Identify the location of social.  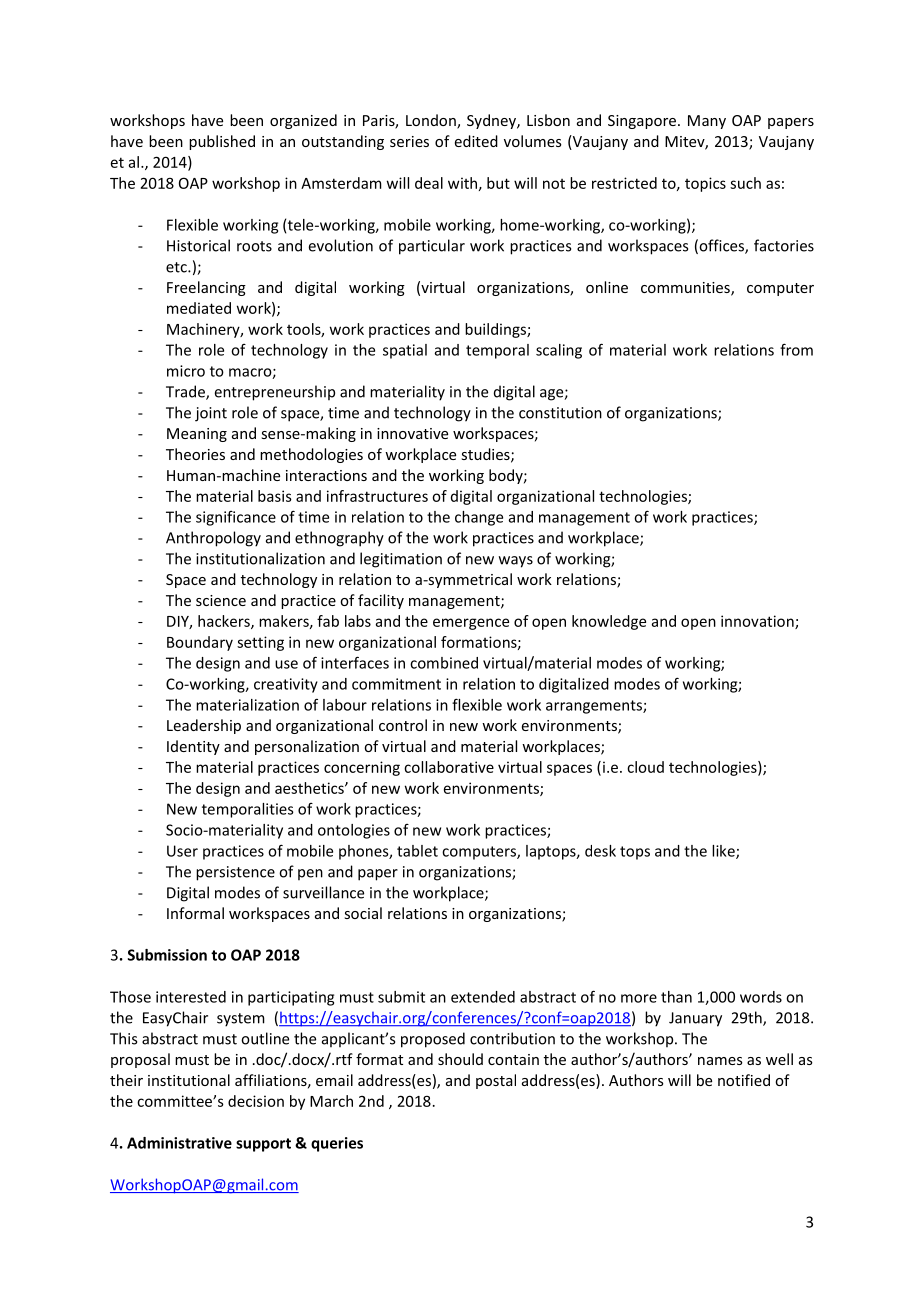
(363, 913).
